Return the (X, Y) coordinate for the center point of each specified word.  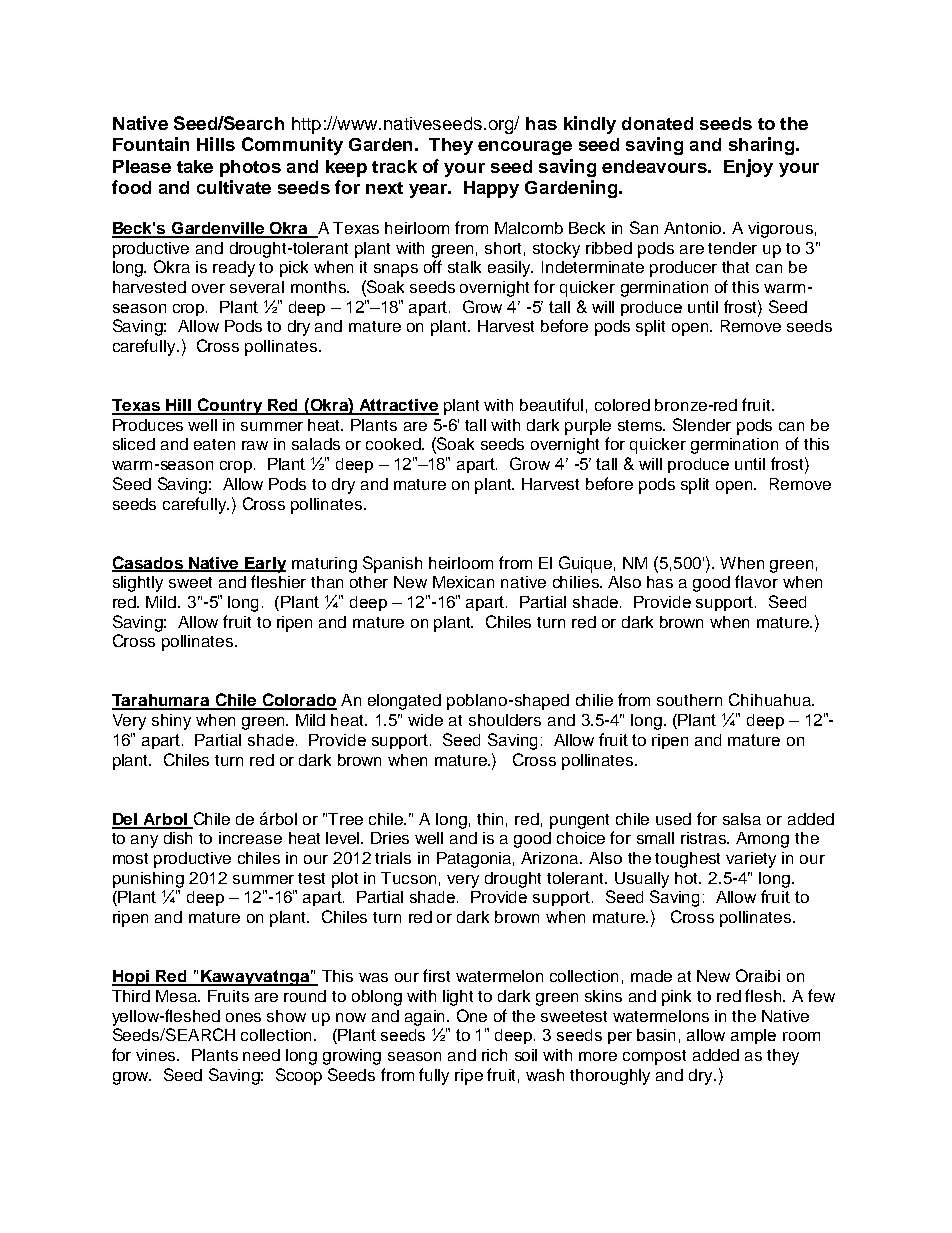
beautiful (551, 404)
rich (494, 1055)
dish (178, 838)
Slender (702, 424)
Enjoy (748, 168)
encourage (525, 148)
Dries (390, 838)
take (195, 166)
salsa (742, 819)
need (261, 1055)
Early (264, 565)
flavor (756, 581)
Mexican (463, 582)
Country (230, 406)
